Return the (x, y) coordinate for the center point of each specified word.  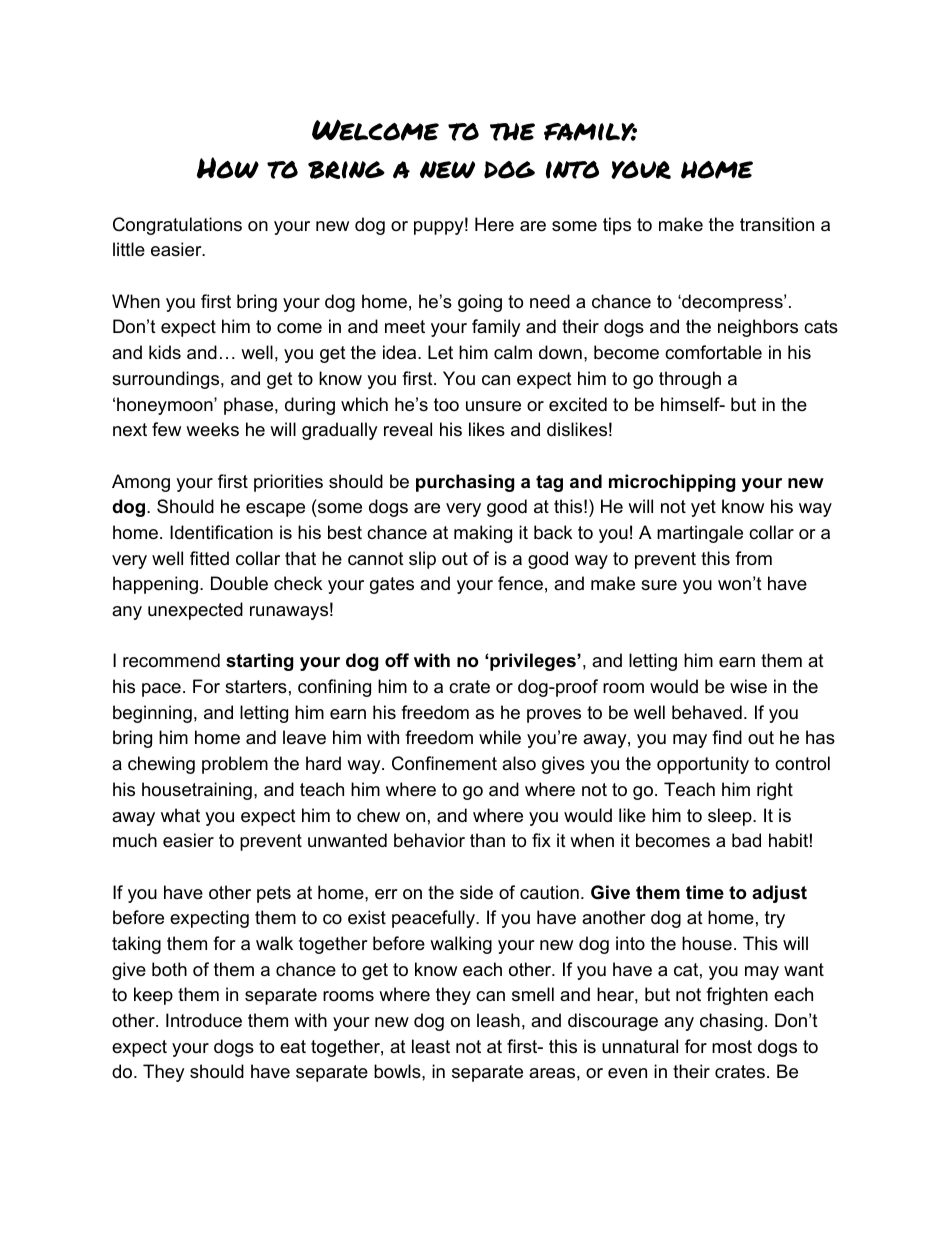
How (228, 168)
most (732, 1047)
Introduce (204, 1020)
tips (617, 226)
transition (777, 224)
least (431, 1046)
